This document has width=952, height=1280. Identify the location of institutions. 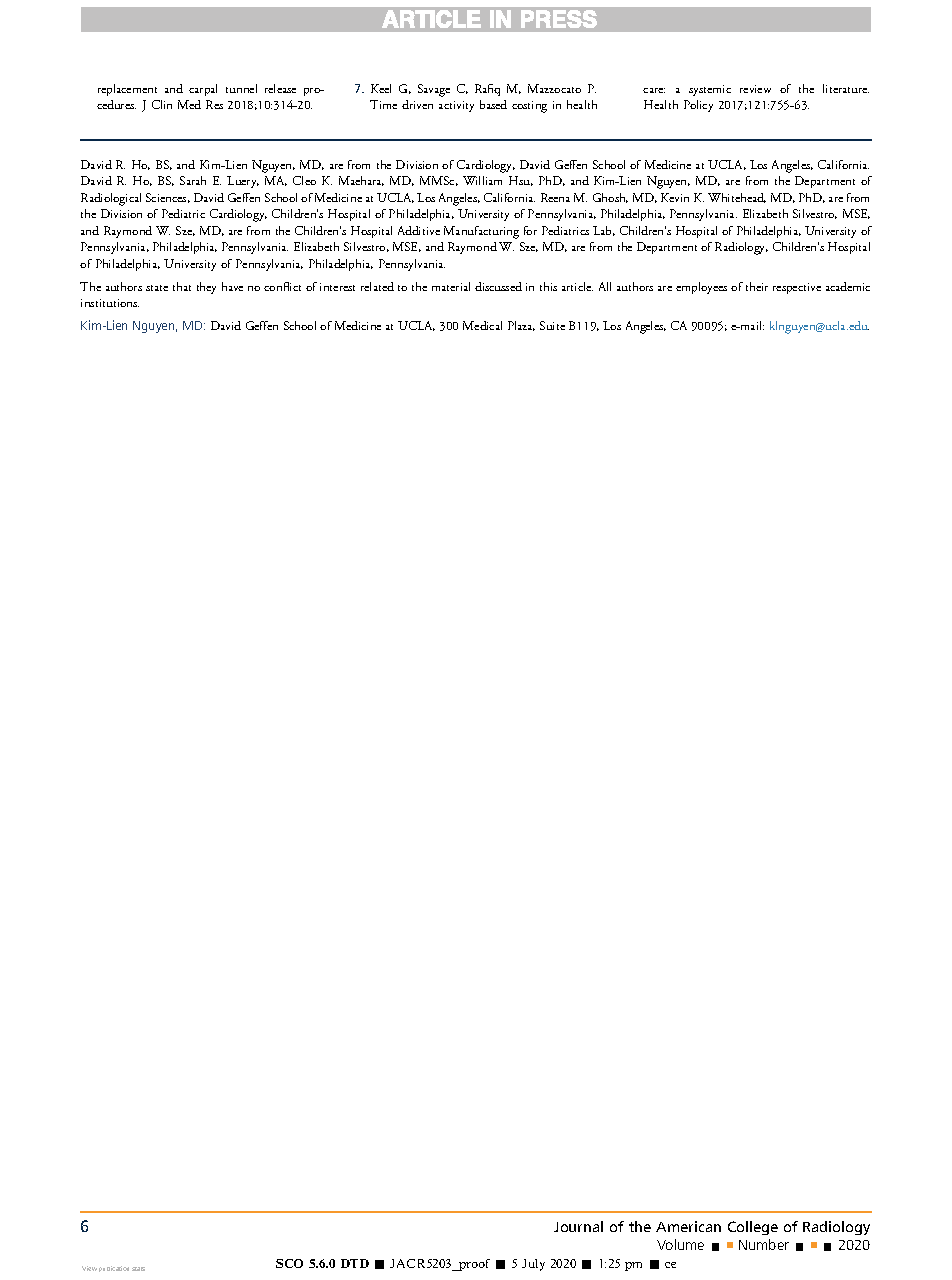
(110, 303).
